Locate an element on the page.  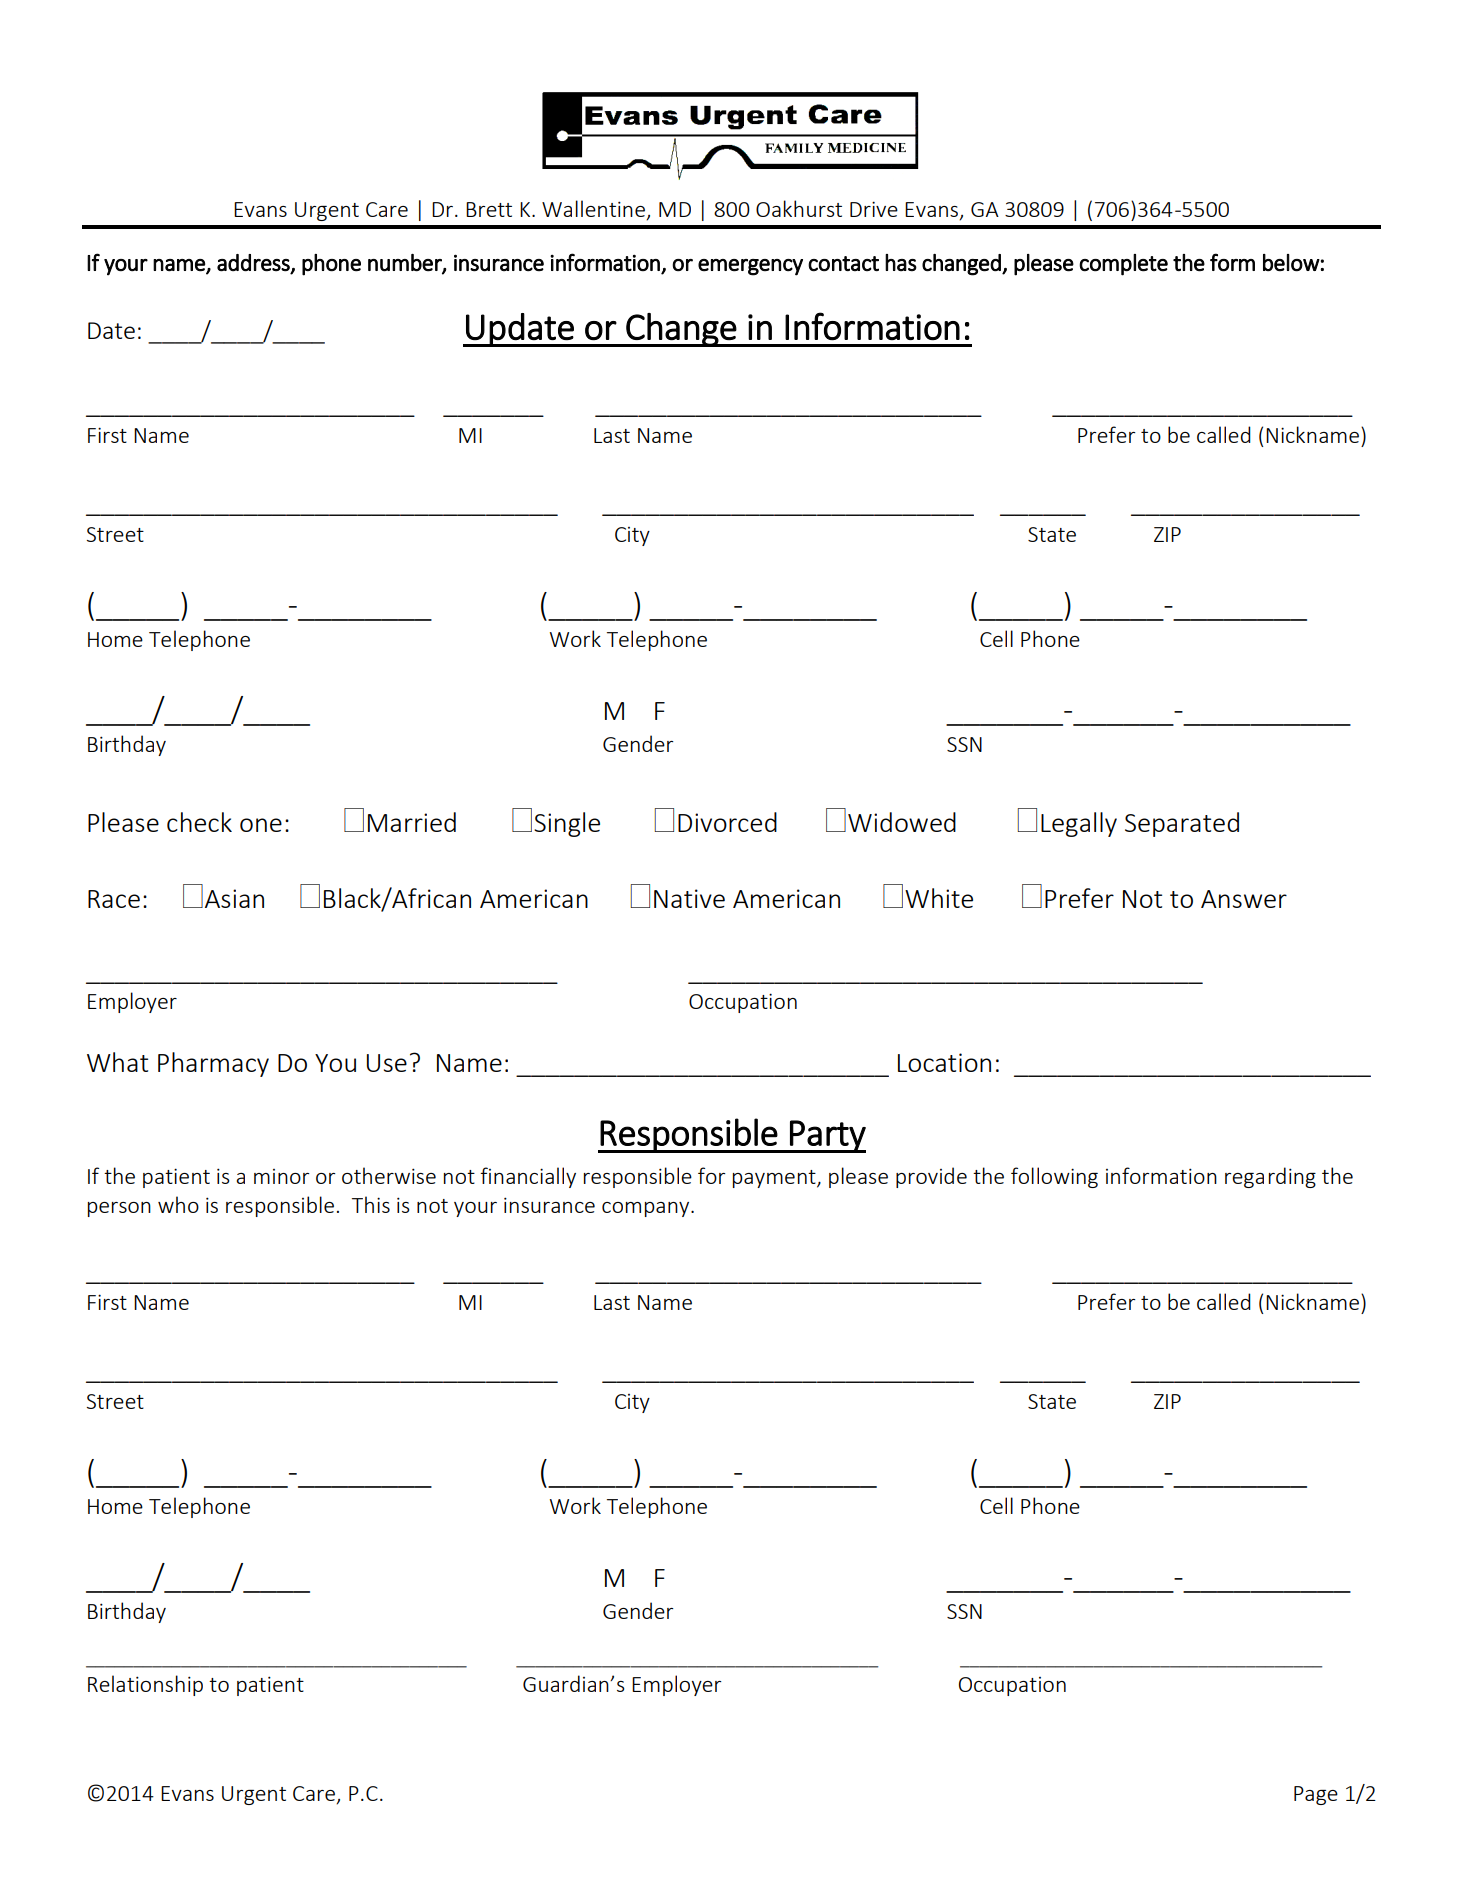
Native is located at coordinates (689, 898).
